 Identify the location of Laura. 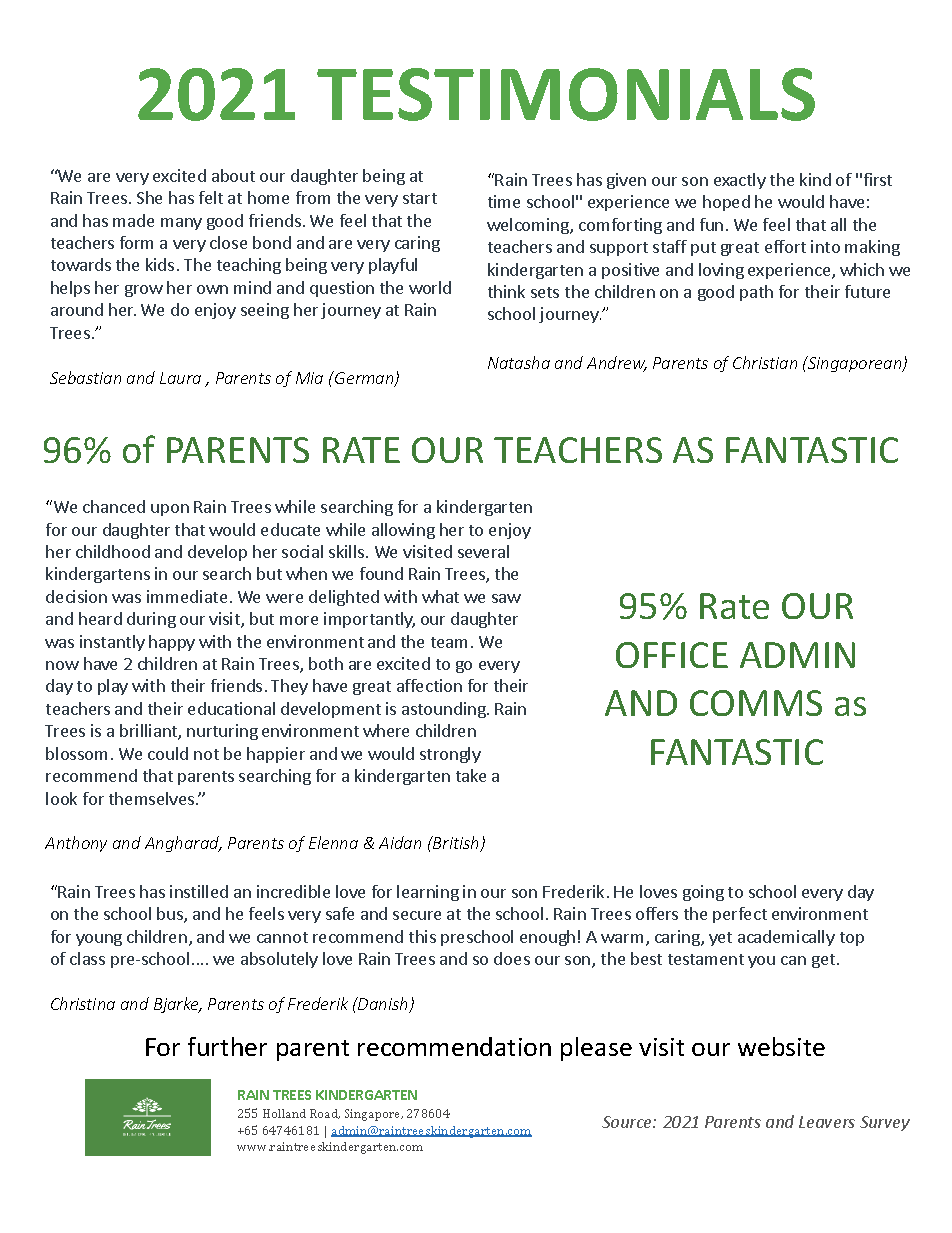
(180, 378).
